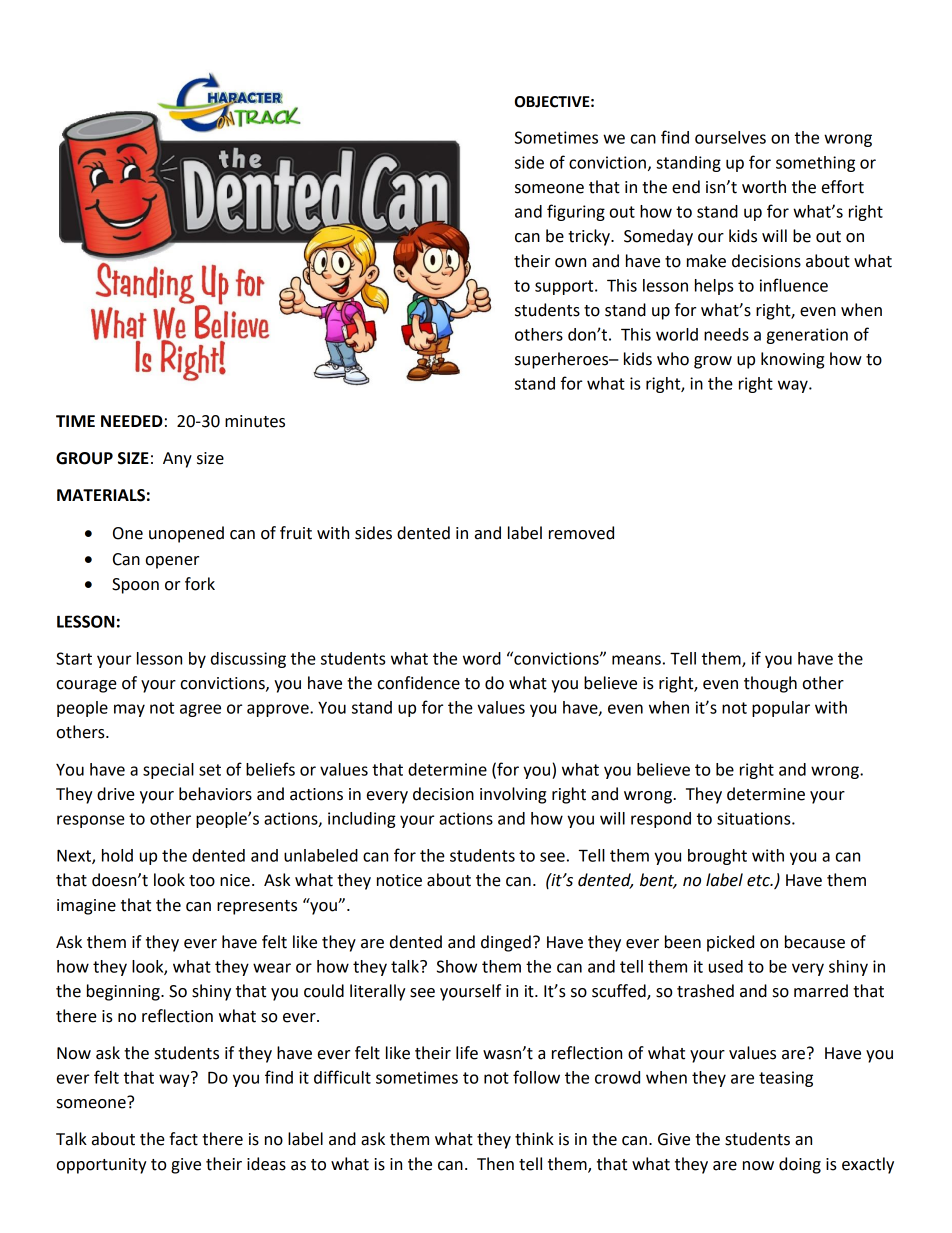 This screenshot has height=1233, width=952. What do you see at coordinates (132, 421) in the screenshot?
I see `NEEDED` at bounding box center [132, 421].
